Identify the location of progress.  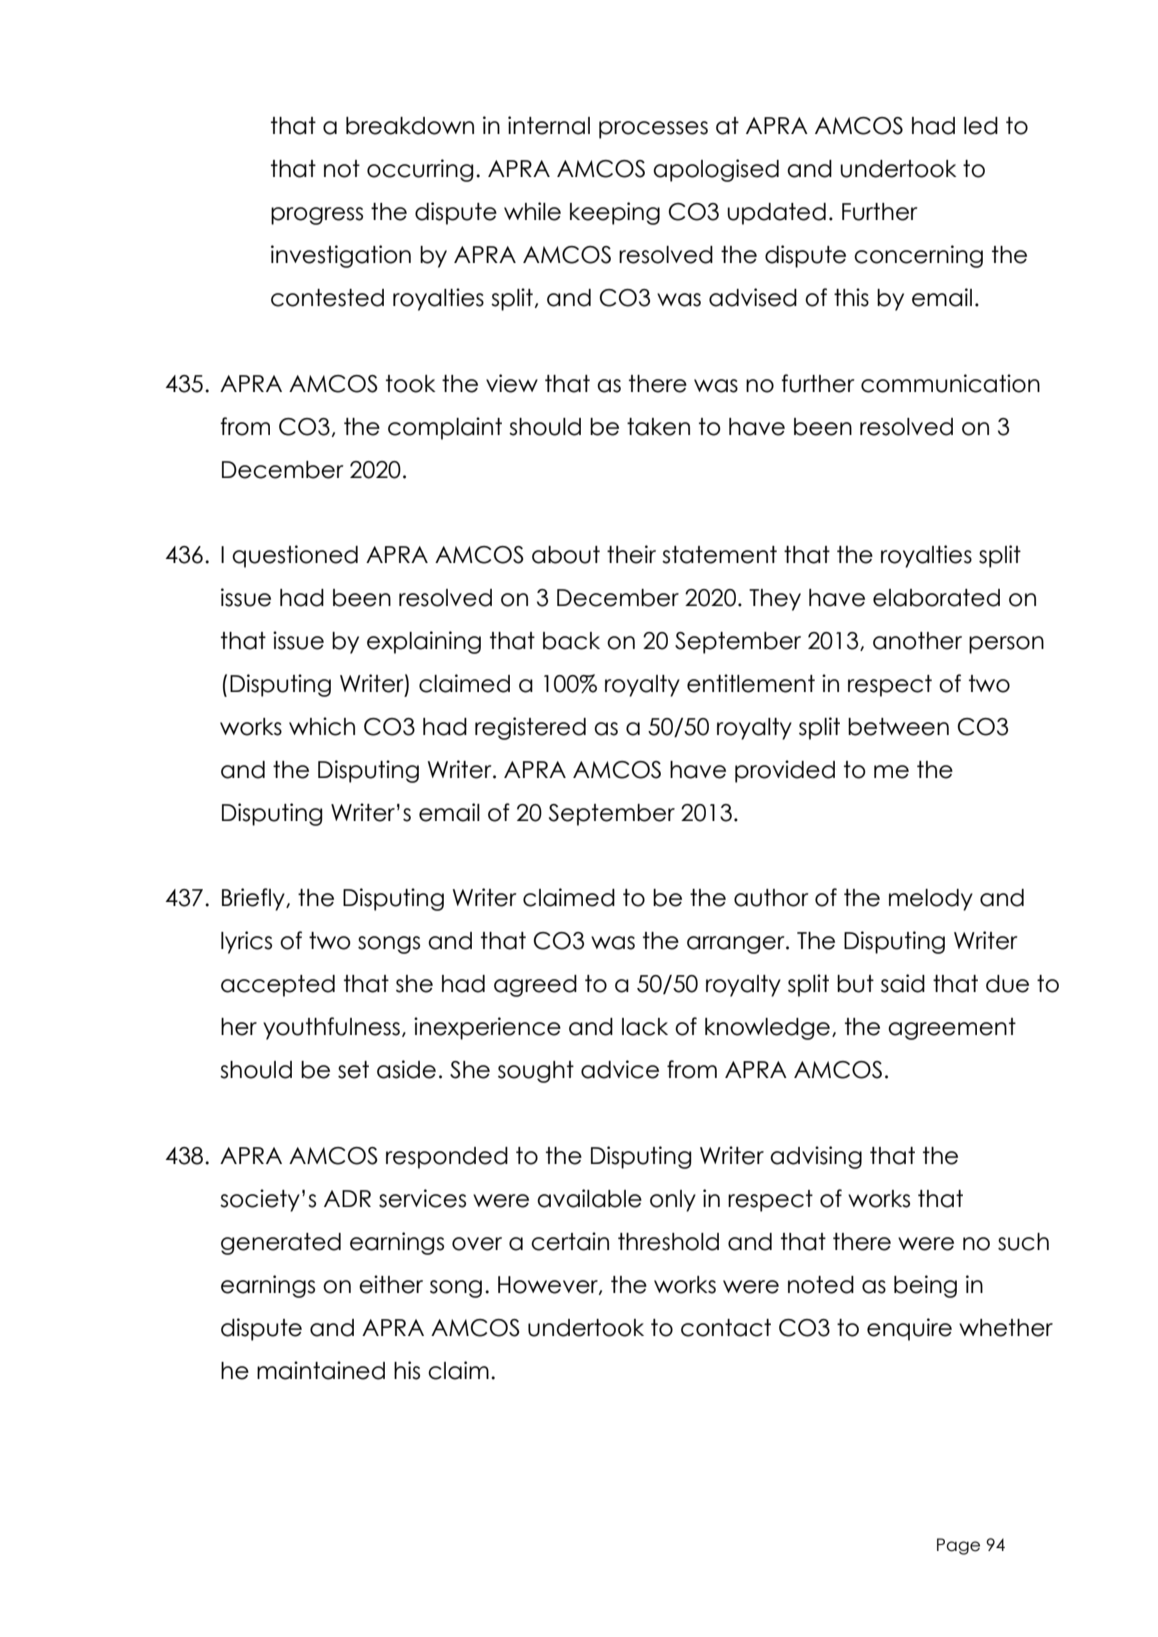
(317, 216).
